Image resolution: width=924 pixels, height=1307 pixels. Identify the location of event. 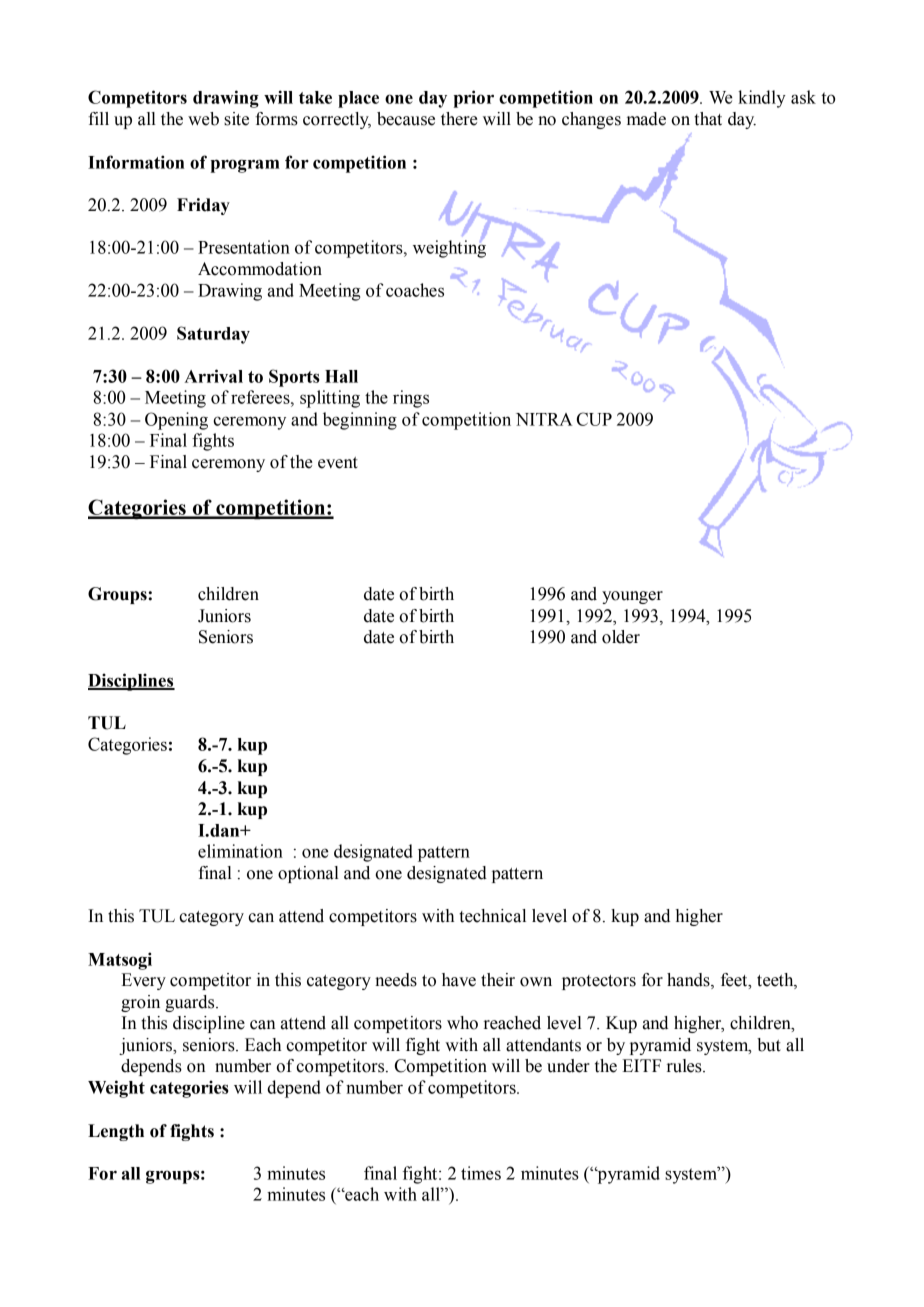
(338, 463).
